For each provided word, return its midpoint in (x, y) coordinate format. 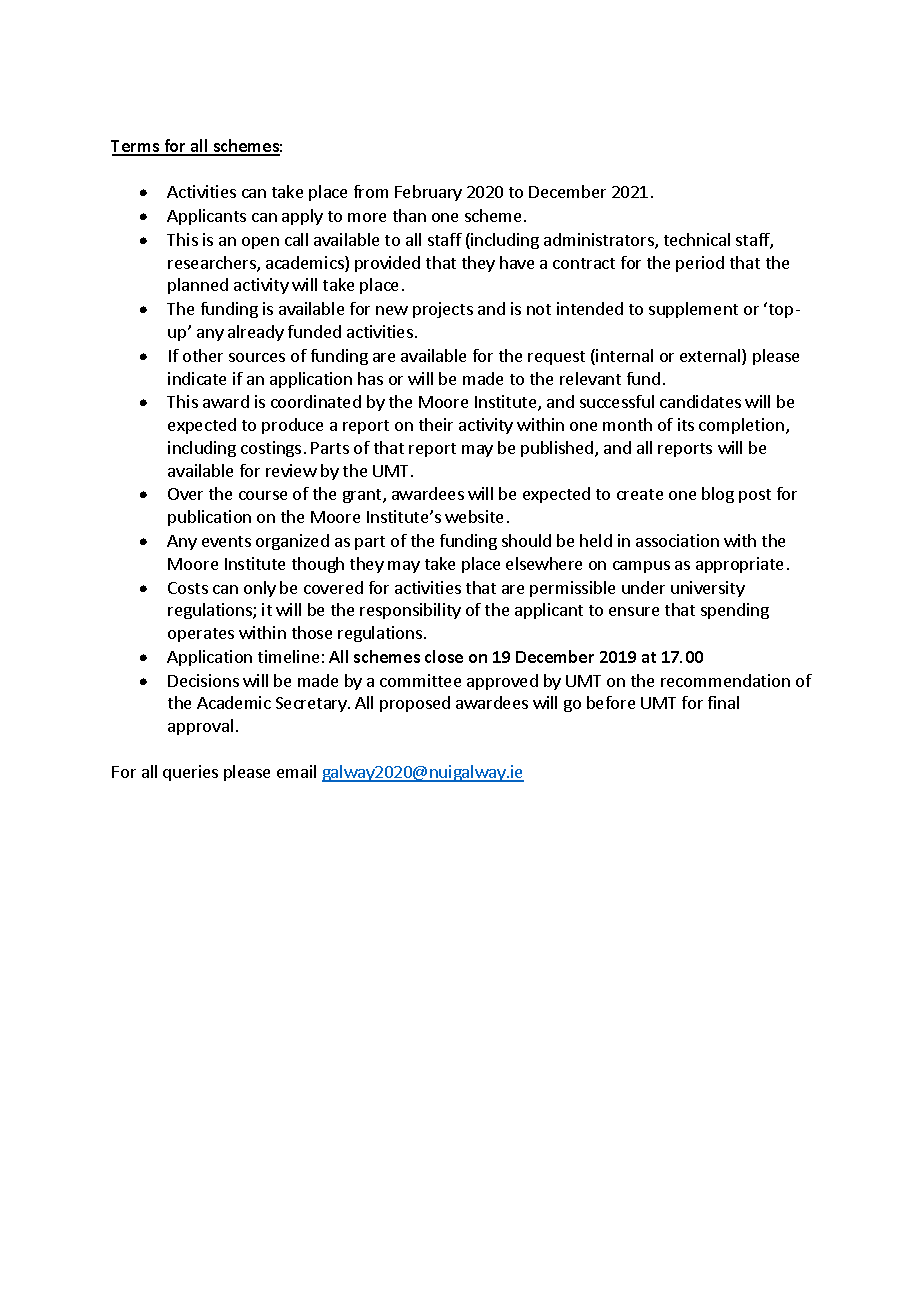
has (370, 378)
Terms (136, 147)
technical (697, 239)
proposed (415, 704)
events (226, 541)
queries (190, 773)
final (723, 702)
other (203, 355)
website (474, 516)
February (428, 193)
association (677, 540)
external (711, 357)
